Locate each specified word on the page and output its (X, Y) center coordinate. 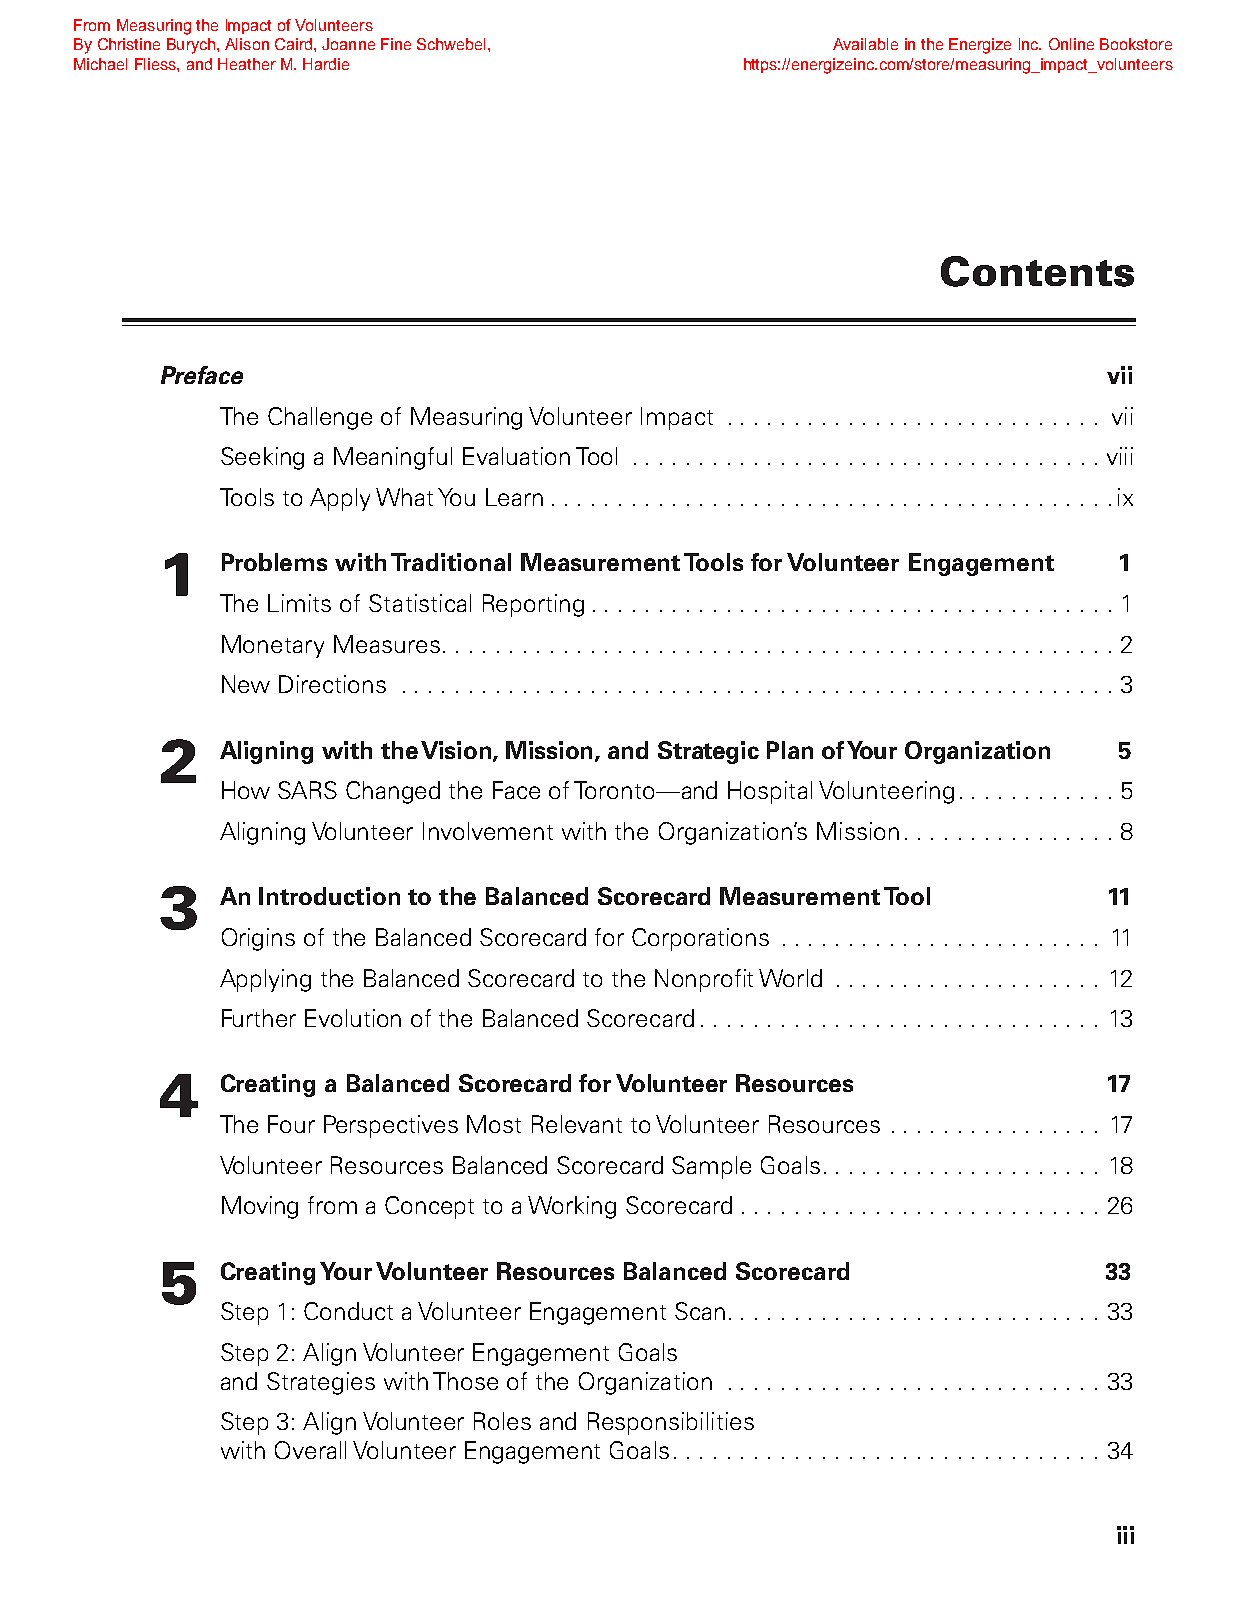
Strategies (321, 1383)
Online (1071, 44)
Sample (711, 1167)
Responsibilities (671, 1423)
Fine (396, 44)
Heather (247, 64)
